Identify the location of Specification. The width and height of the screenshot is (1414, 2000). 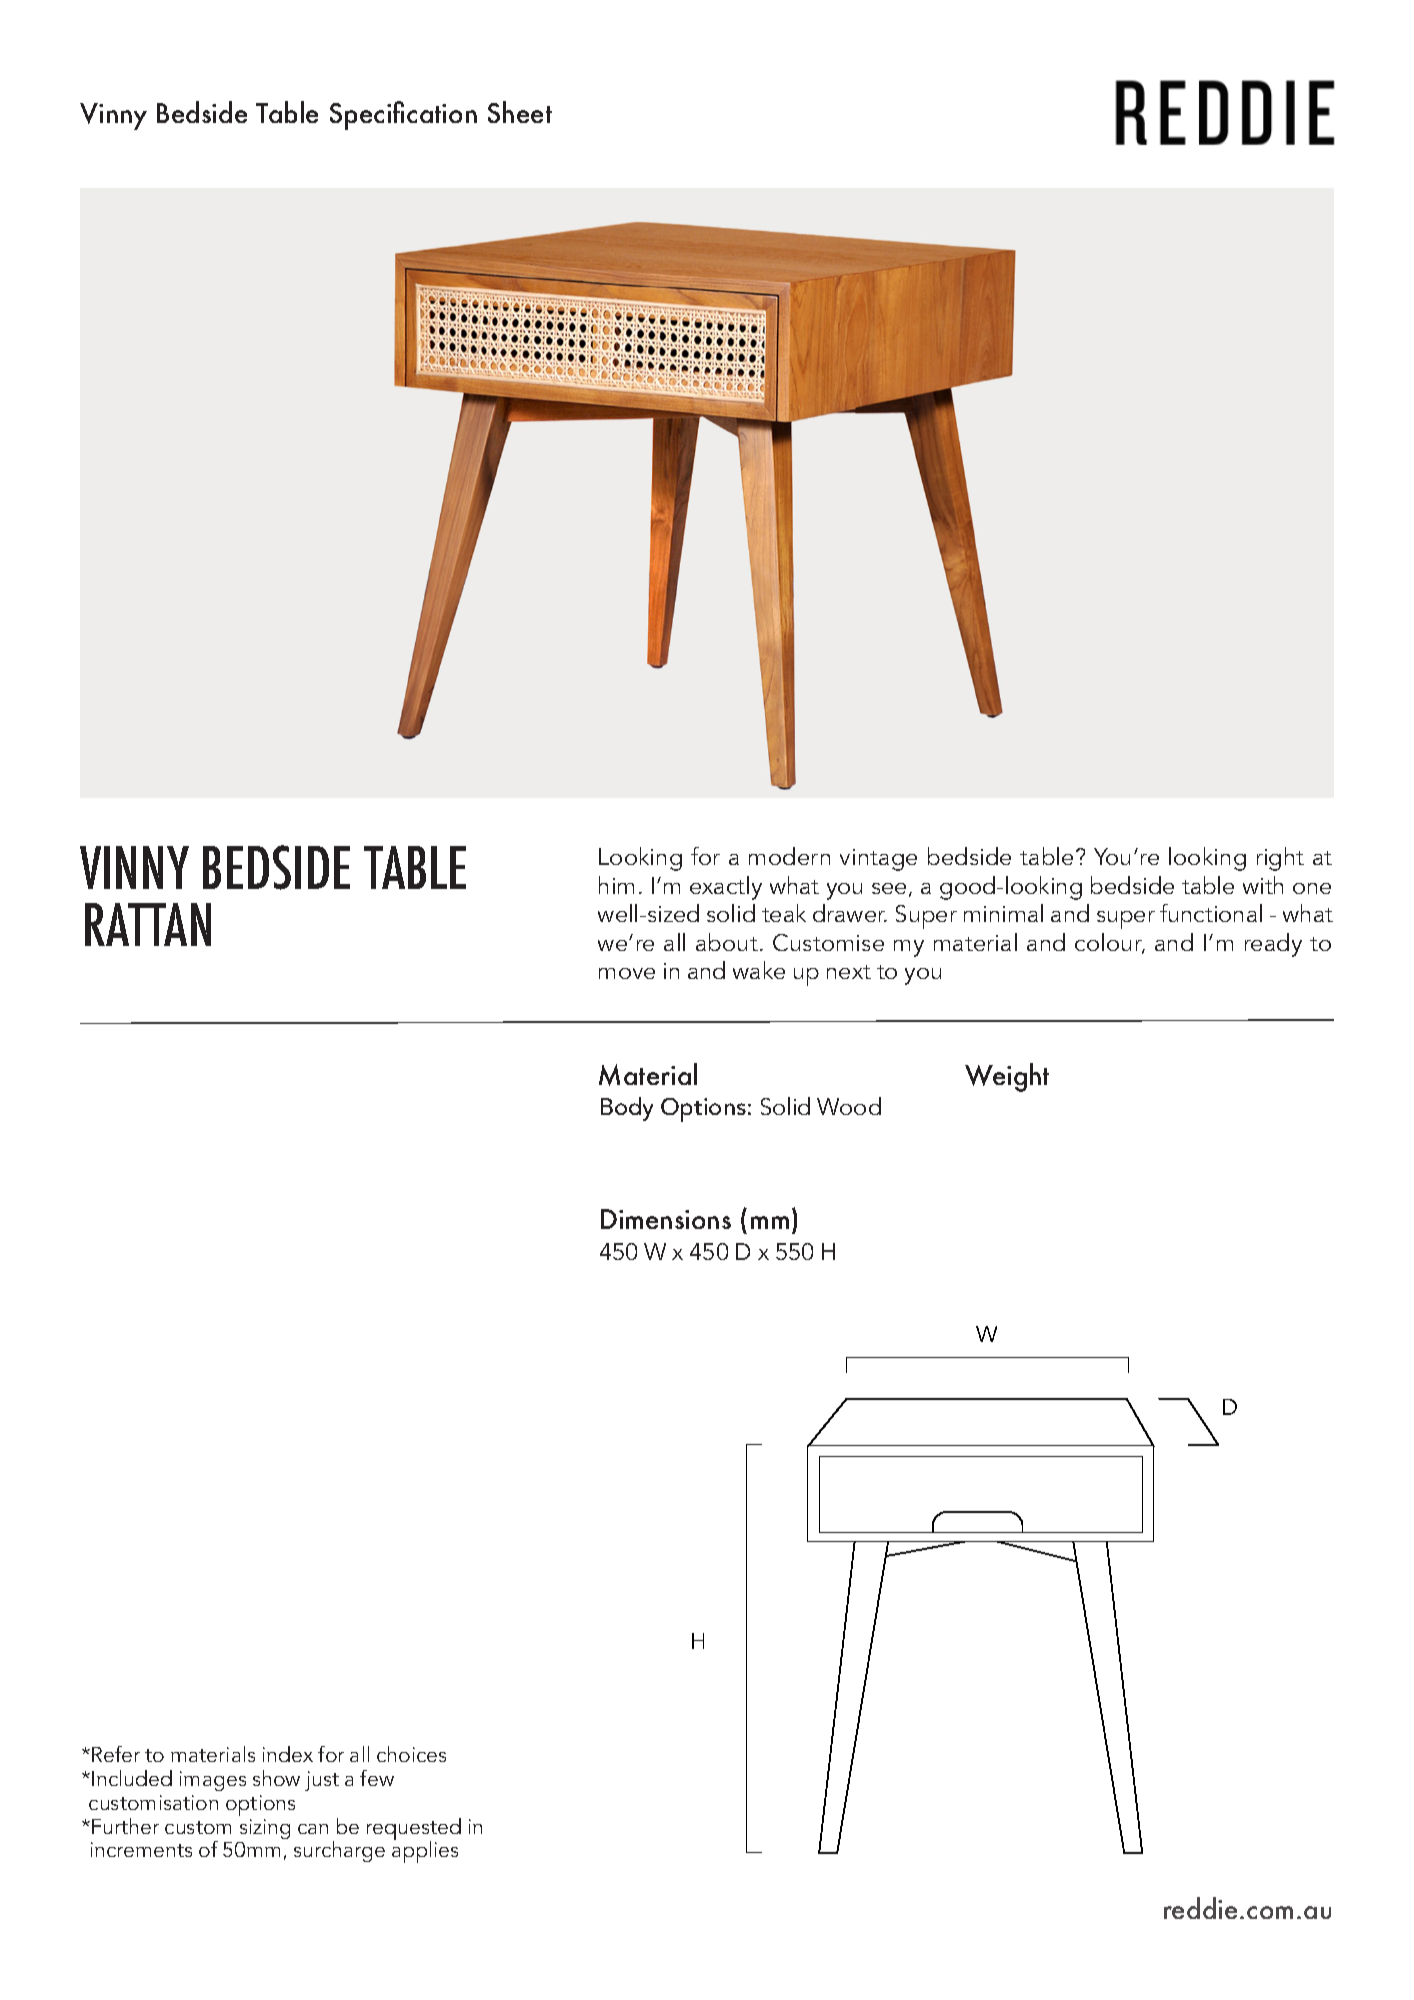
(403, 115).
